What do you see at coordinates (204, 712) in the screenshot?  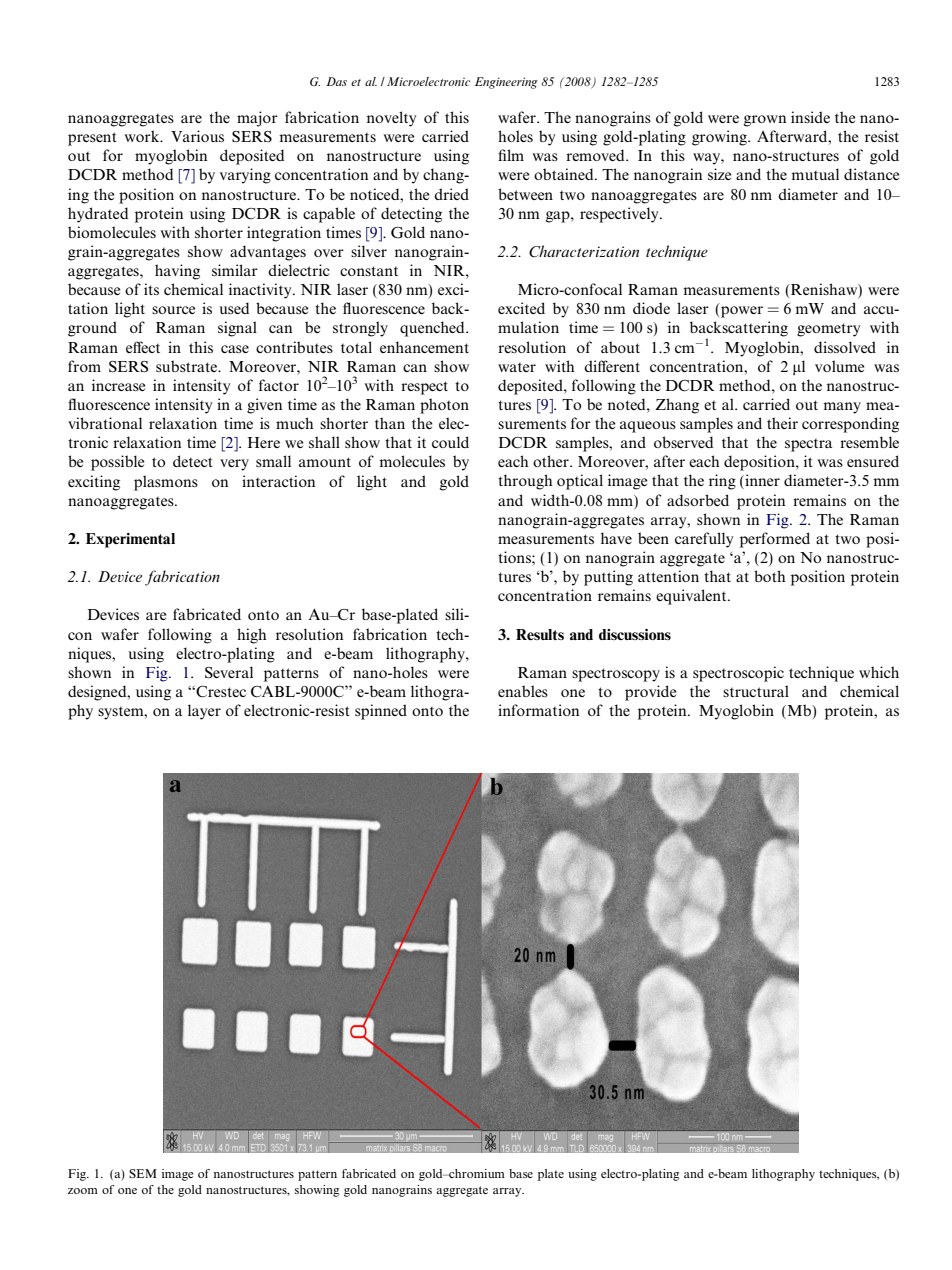 I see `layer` at bounding box center [204, 712].
